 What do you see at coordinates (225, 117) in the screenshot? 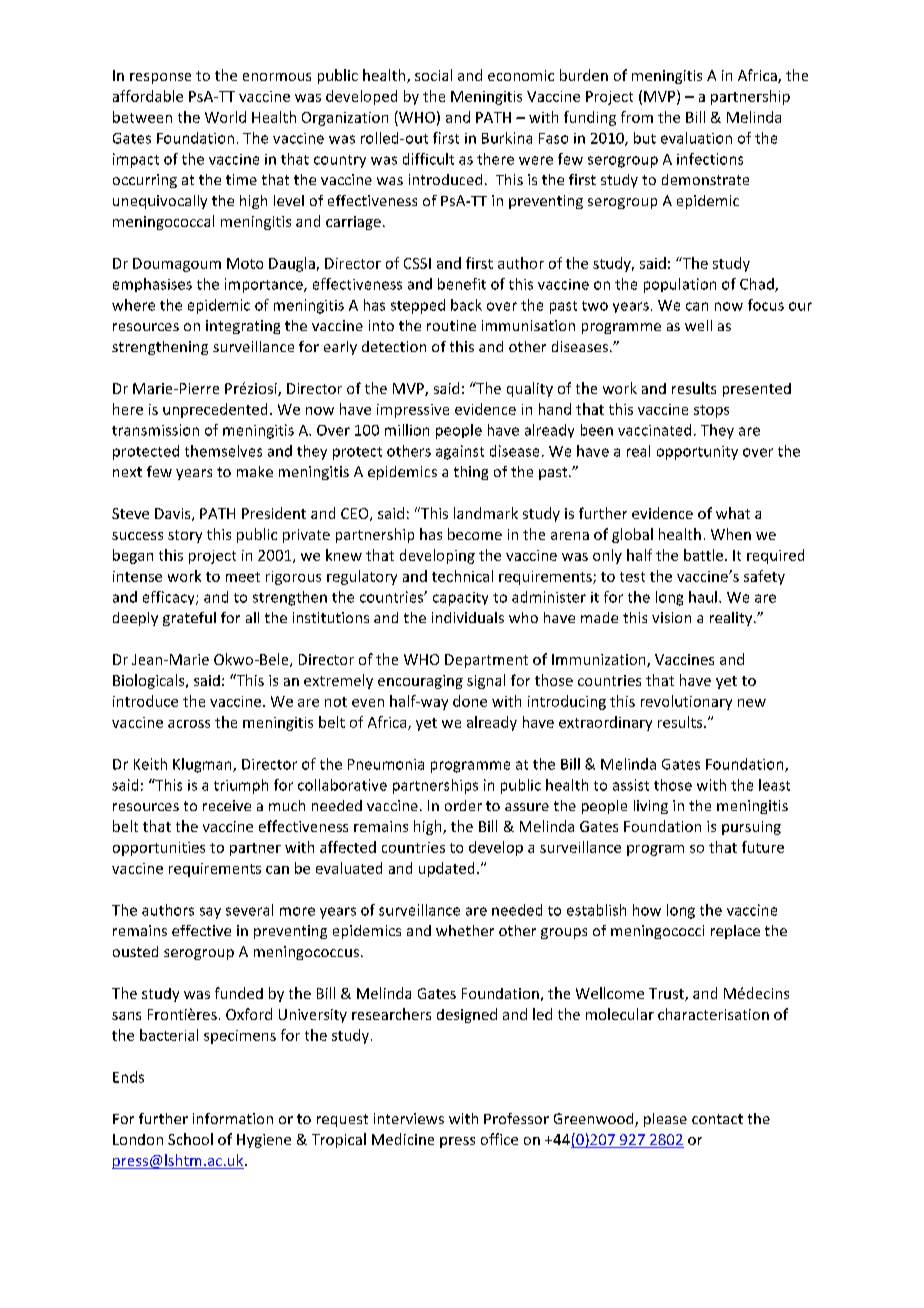
I see `World` at bounding box center [225, 117].
